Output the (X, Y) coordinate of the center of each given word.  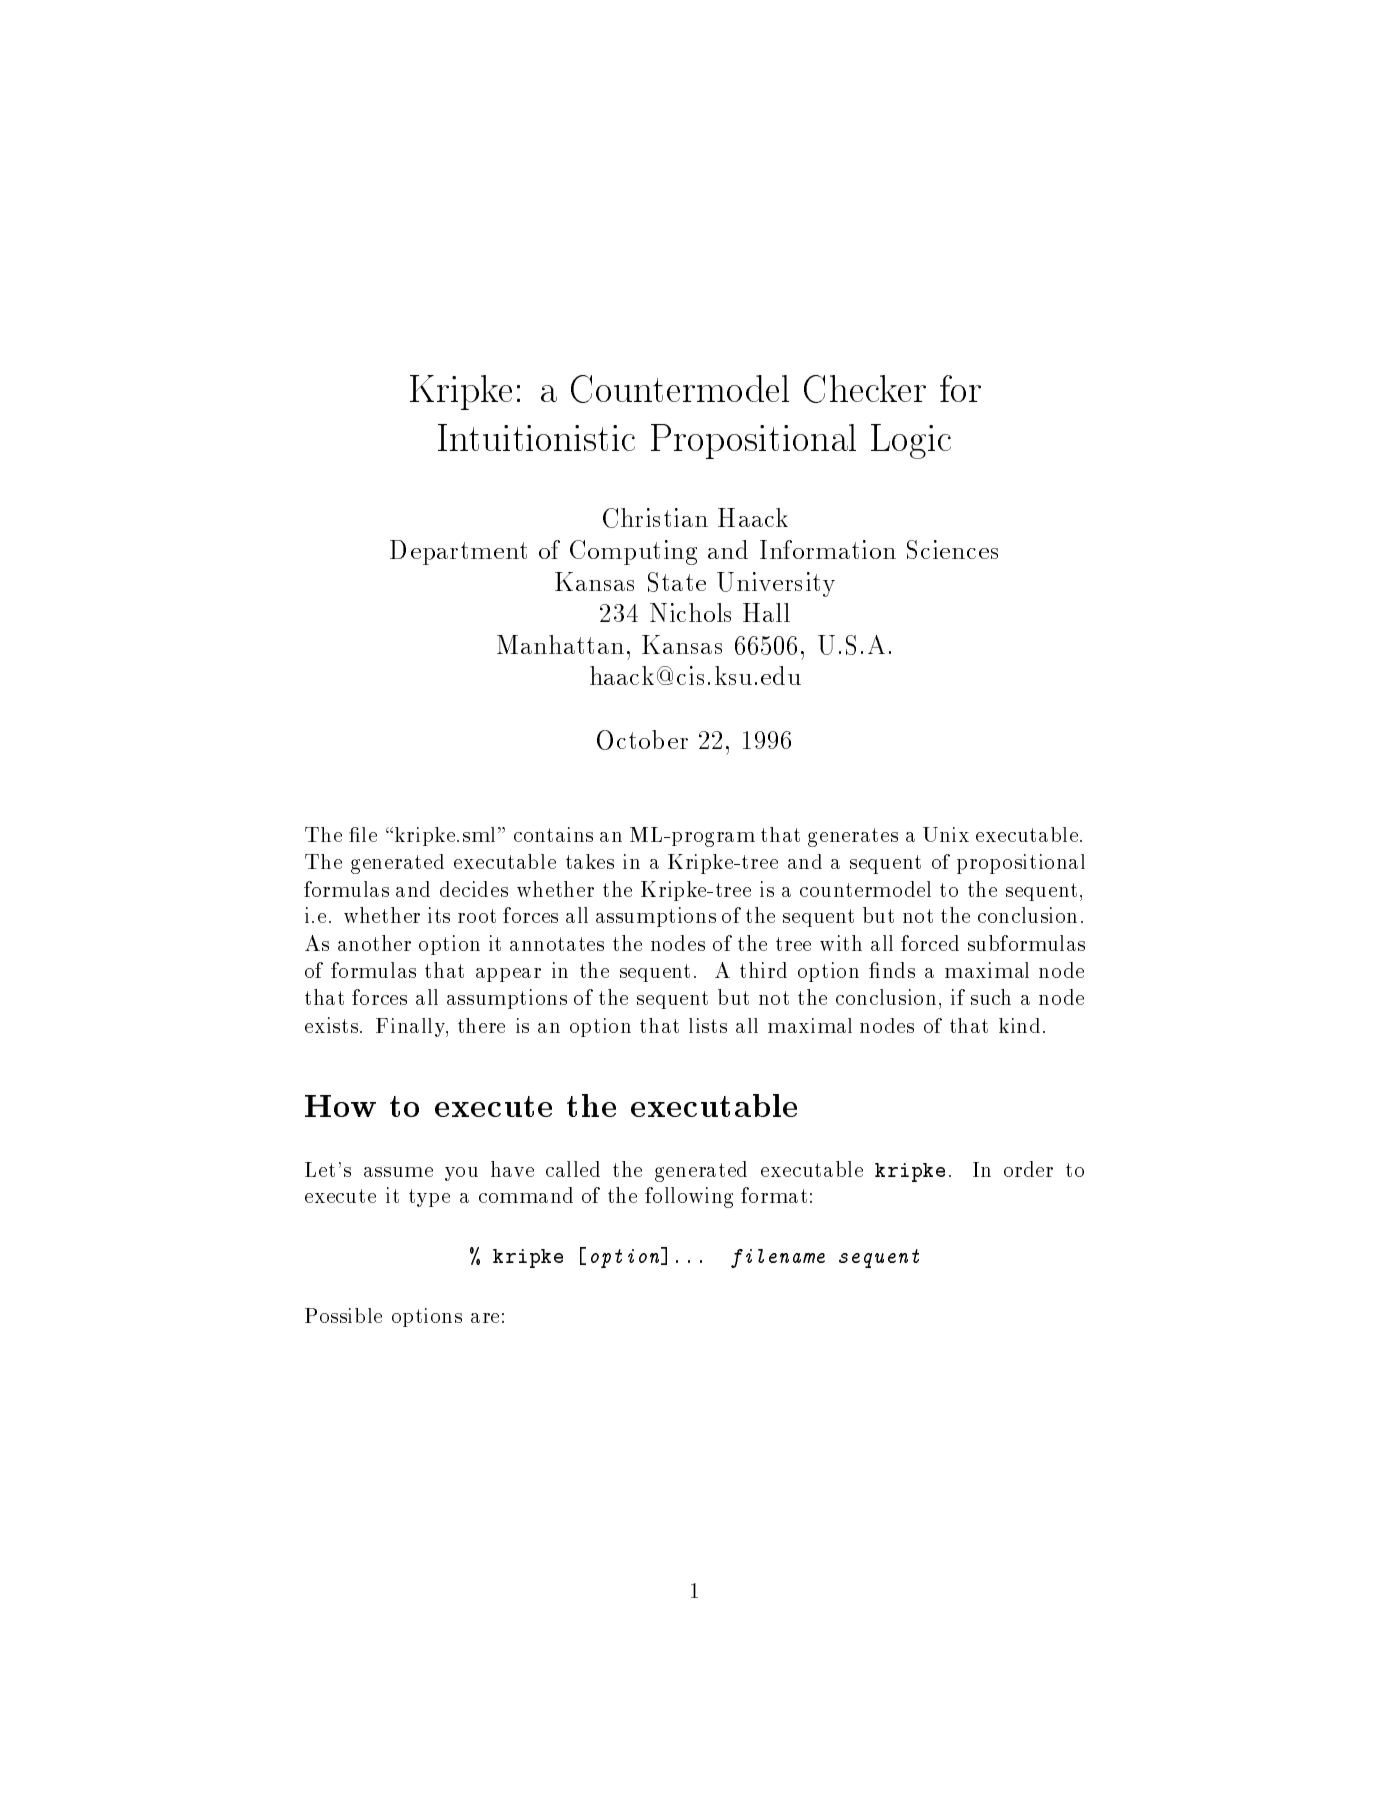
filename (778, 1258)
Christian (655, 518)
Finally (411, 1027)
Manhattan (560, 644)
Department (458, 552)
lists (708, 1025)
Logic (911, 441)
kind (1019, 1025)
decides (474, 889)
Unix (946, 834)
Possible (343, 1315)
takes (590, 861)
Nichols (690, 612)
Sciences (952, 549)
